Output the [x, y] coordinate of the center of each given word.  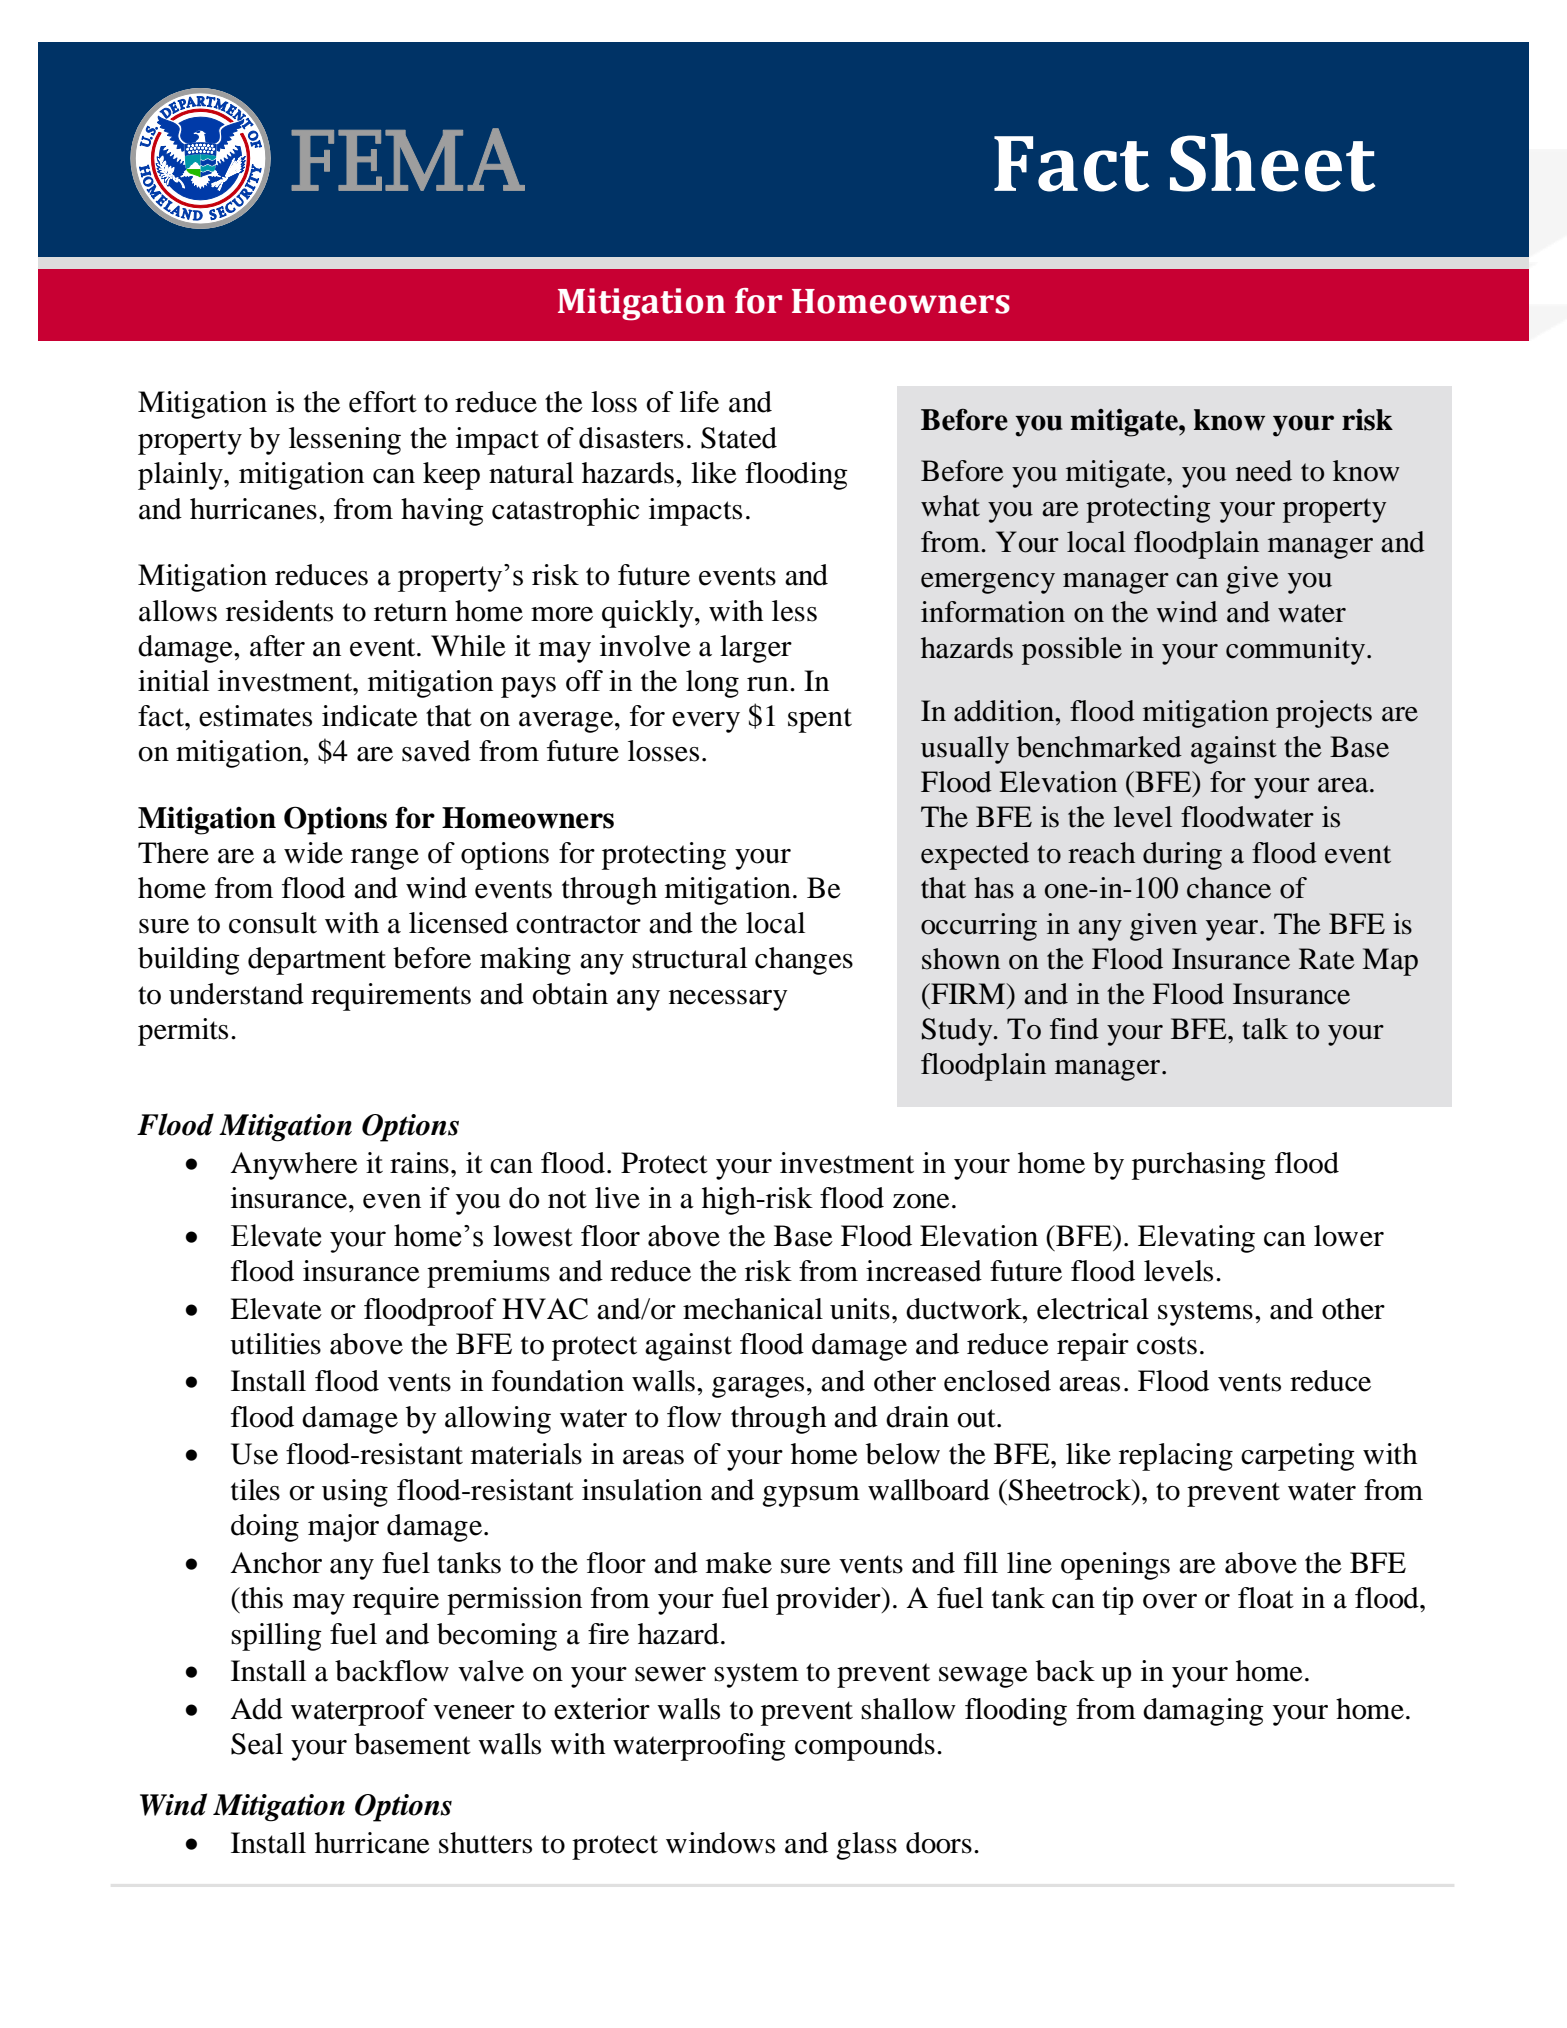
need [1264, 471]
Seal [257, 1744]
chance [1229, 888]
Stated [739, 438]
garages [758, 1387]
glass [866, 1846]
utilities [275, 1344]
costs [1167, 1345]
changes [804, 961]
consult [273, 923]
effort [383, 402]
